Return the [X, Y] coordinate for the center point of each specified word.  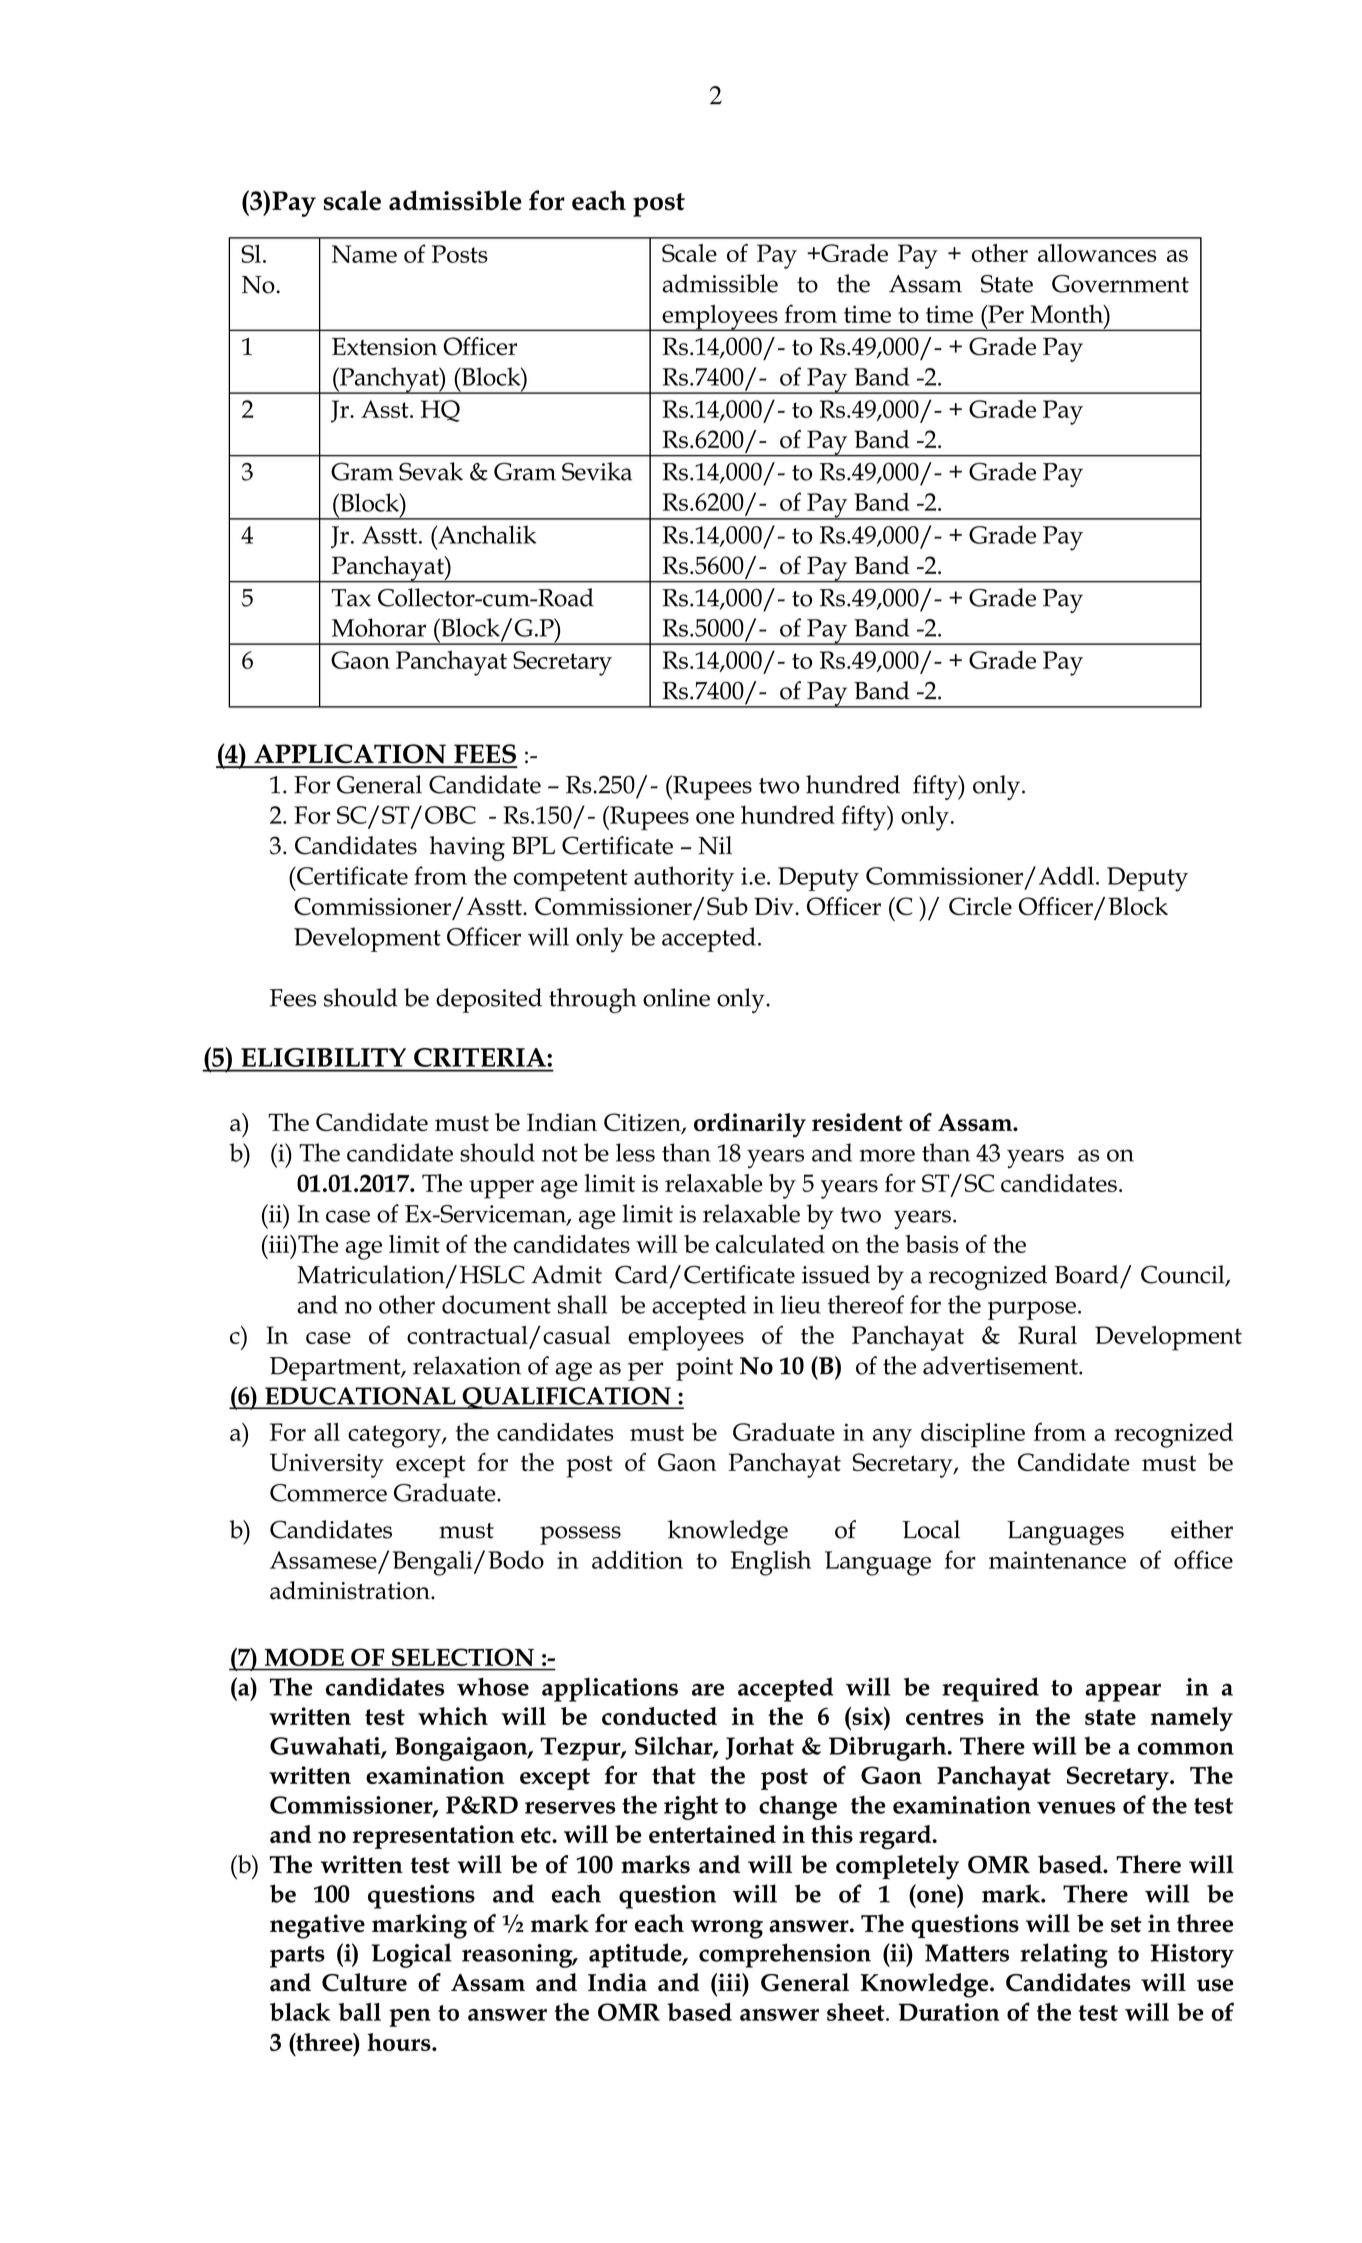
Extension [384, 347]
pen [410, 2018]
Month [1068, 314]
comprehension [785, 1955]
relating [1064, 1955]
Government [1120, 284]
